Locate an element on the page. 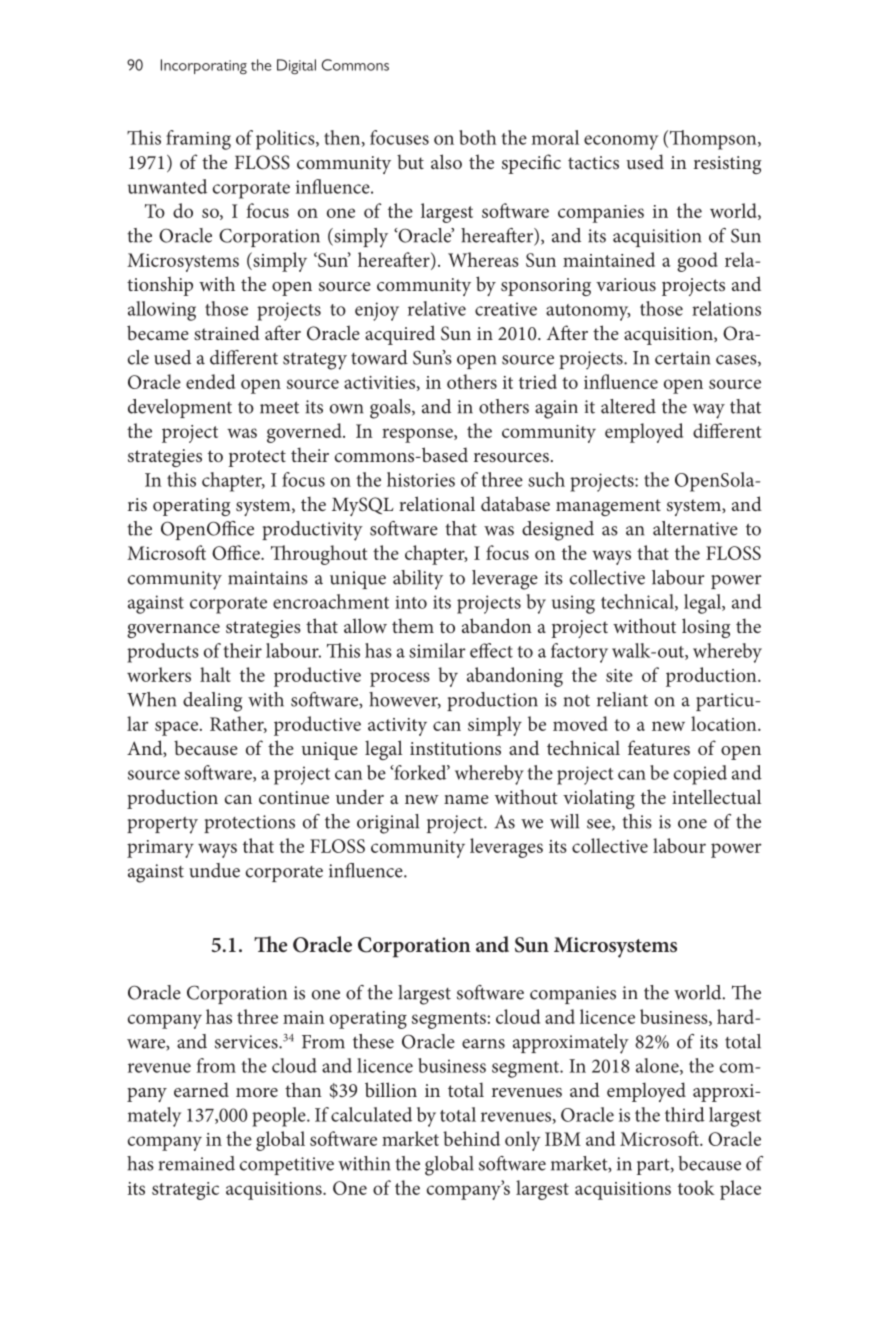  altered is located at coordinates (628, 406).
